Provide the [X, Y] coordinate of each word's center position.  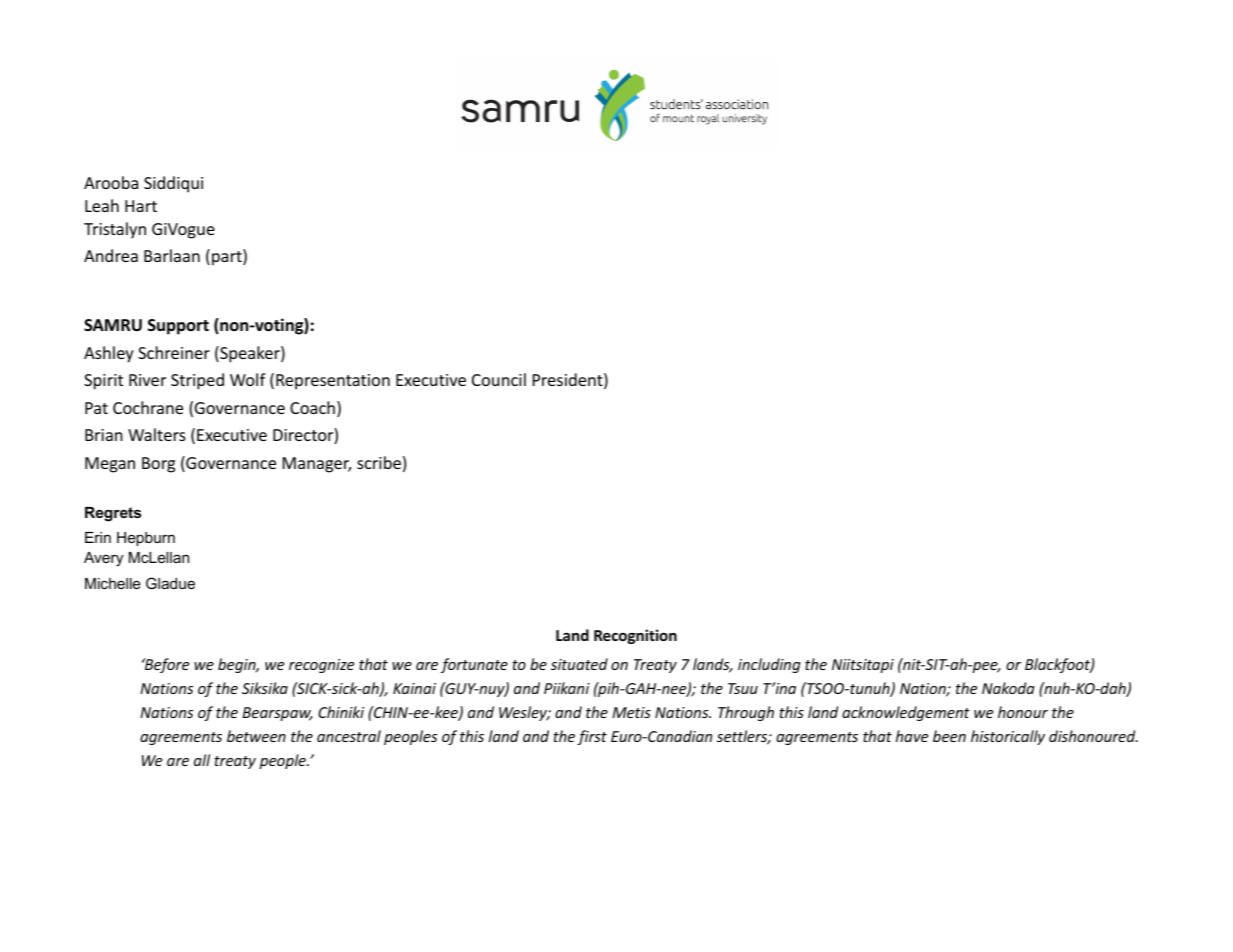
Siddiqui [173, 184]
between [256, 736]
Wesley [524, 713]
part [228, 257]
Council [499, 379]
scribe [379, 462]
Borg [158, 465]
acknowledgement [906, 713]
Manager [317, 465]
